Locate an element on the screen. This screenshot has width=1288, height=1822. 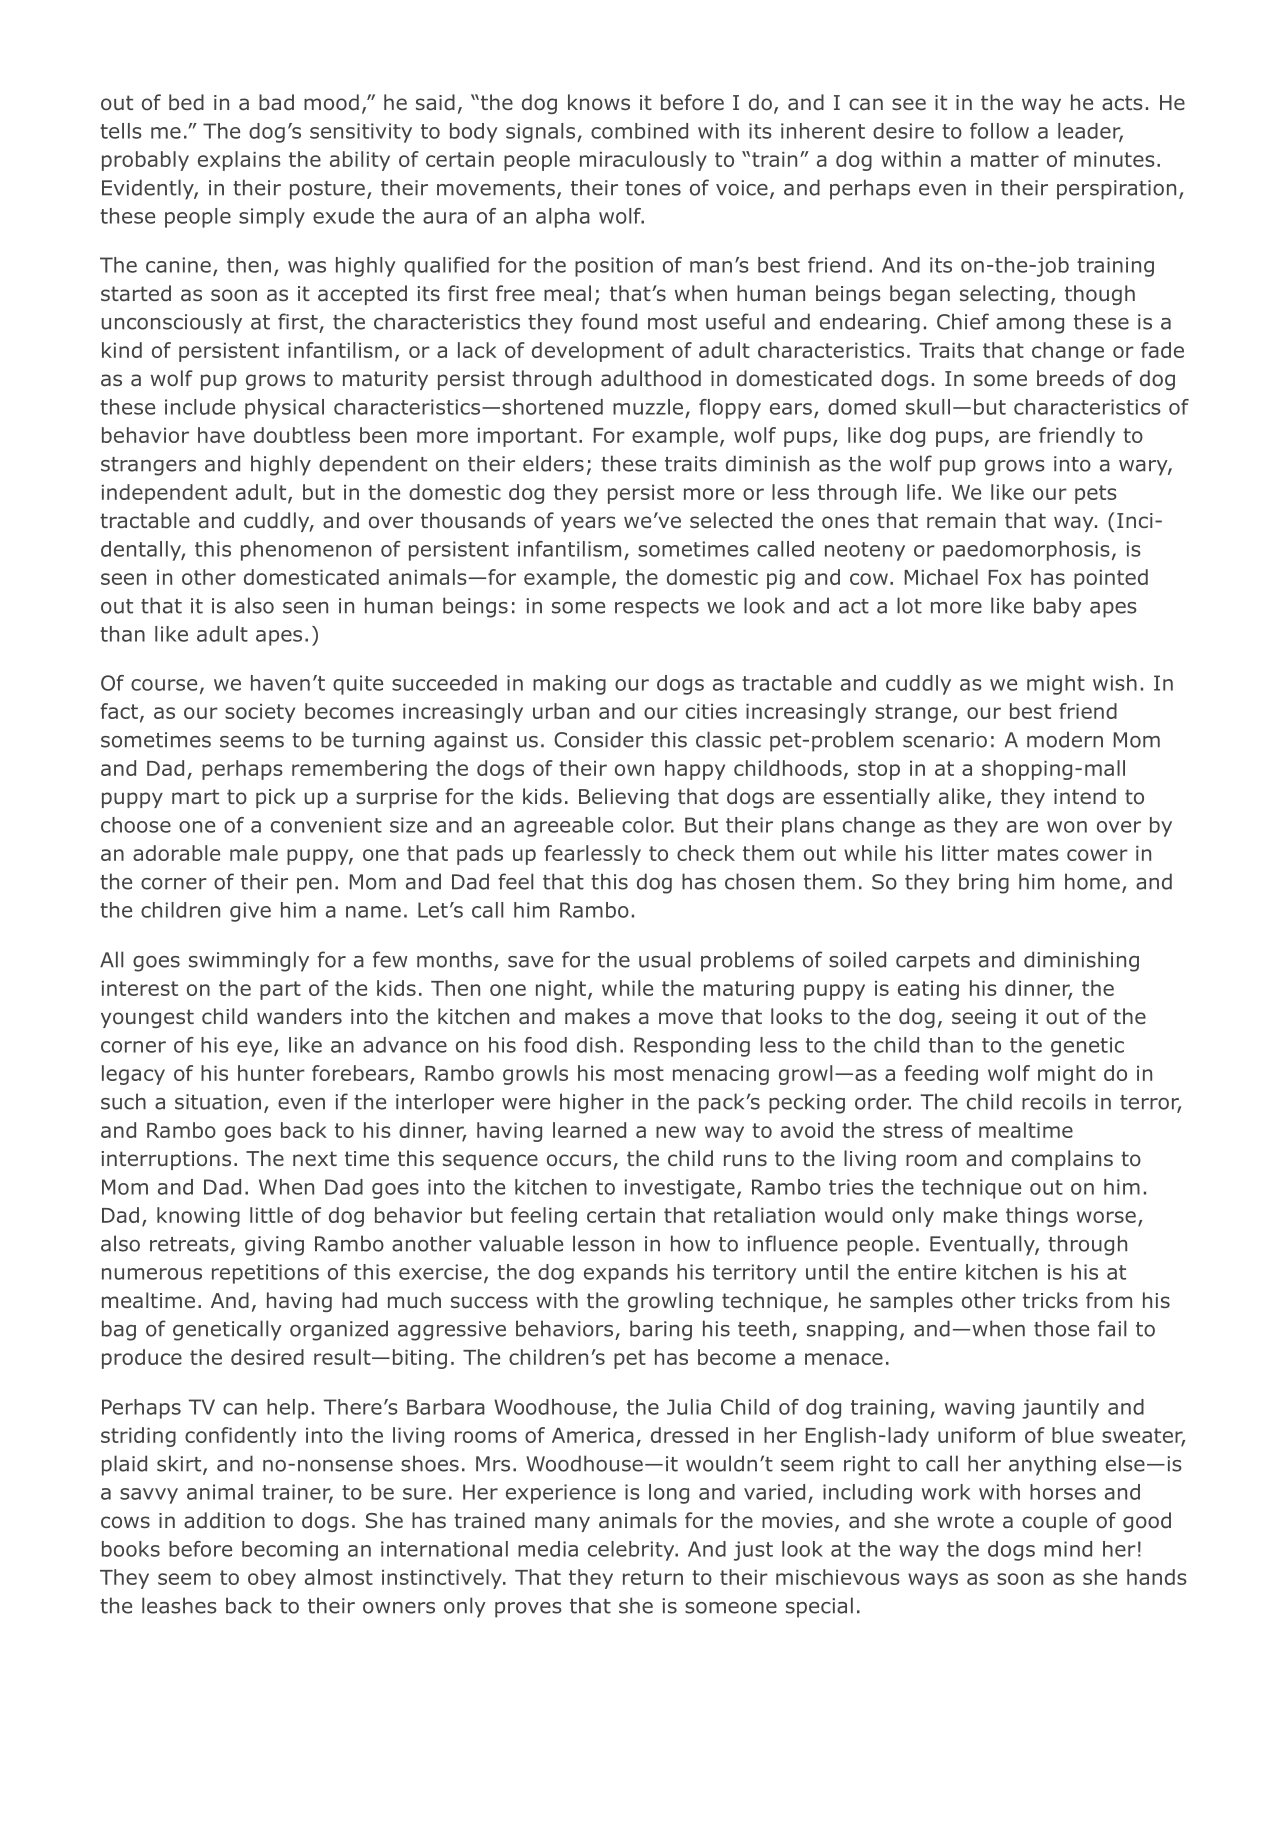
mates is located at coordinates (1028, 853).
